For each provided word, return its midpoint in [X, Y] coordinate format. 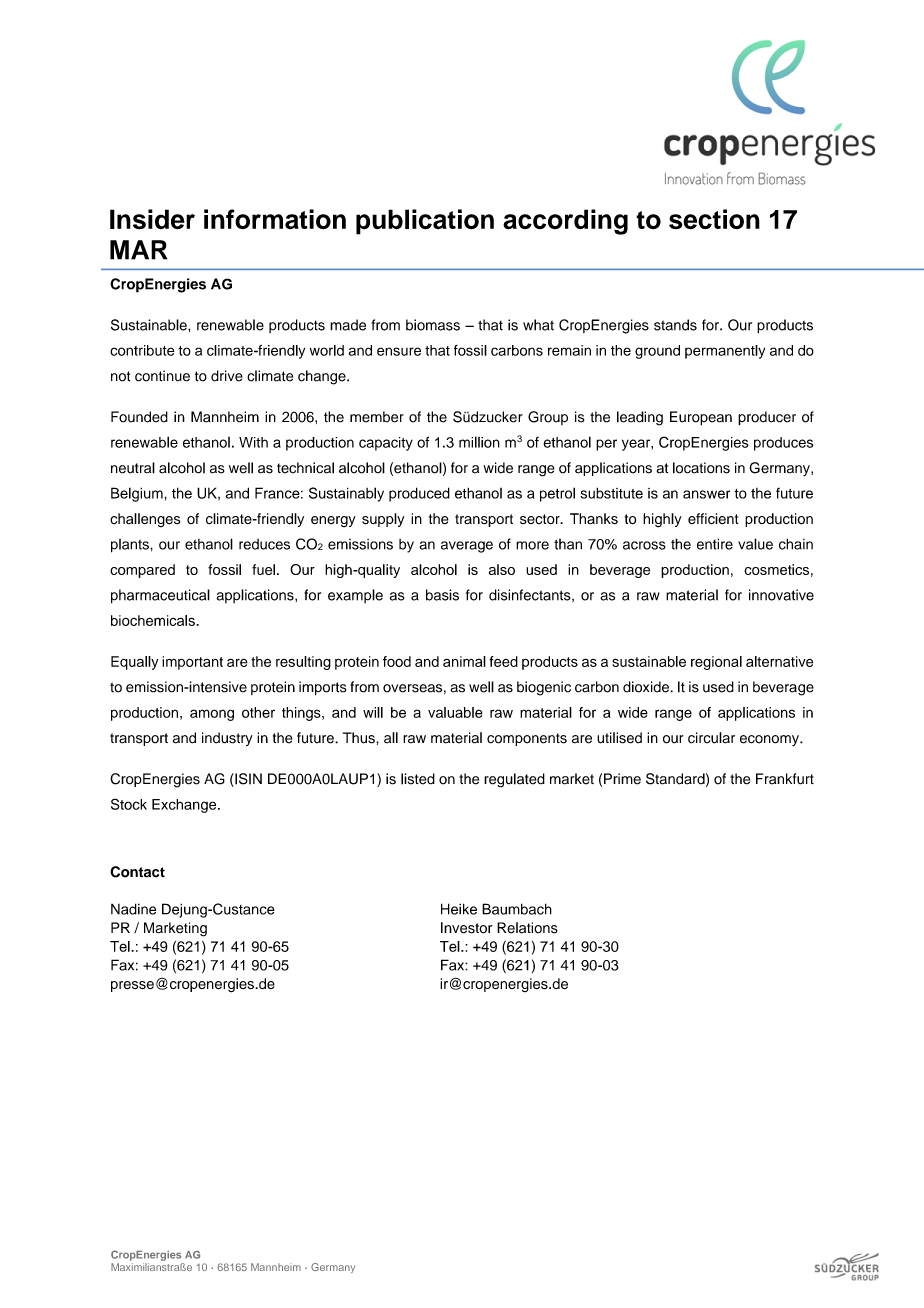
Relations [527, 928]
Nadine [133, 909]
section [714, 219]
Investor [466, 928]
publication [425, 222]
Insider [152, 219]
